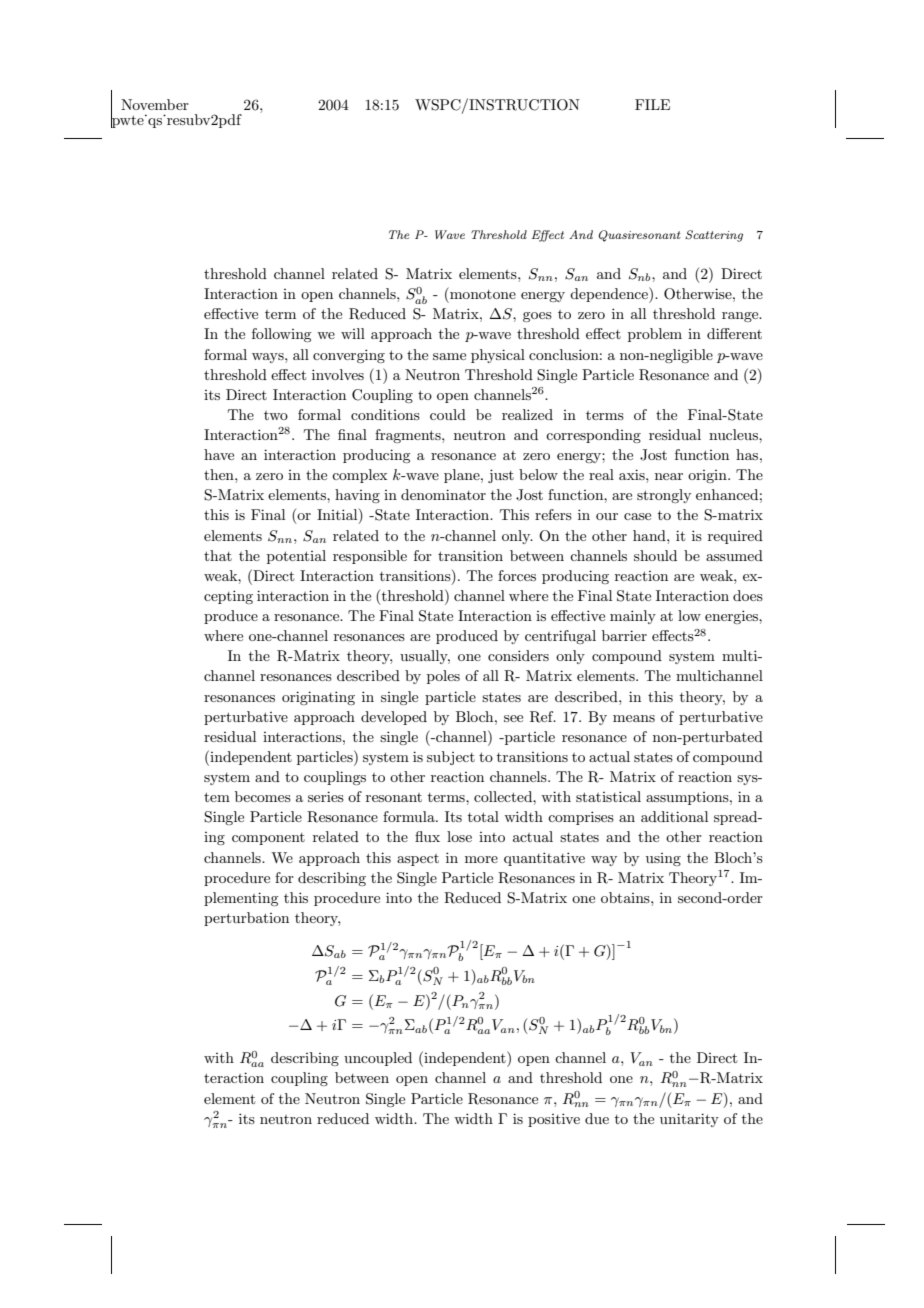 The image size is (924, 1308). Describe the element at coordinates (652, 104) in the screenshot. I see `FILE` at that location.
